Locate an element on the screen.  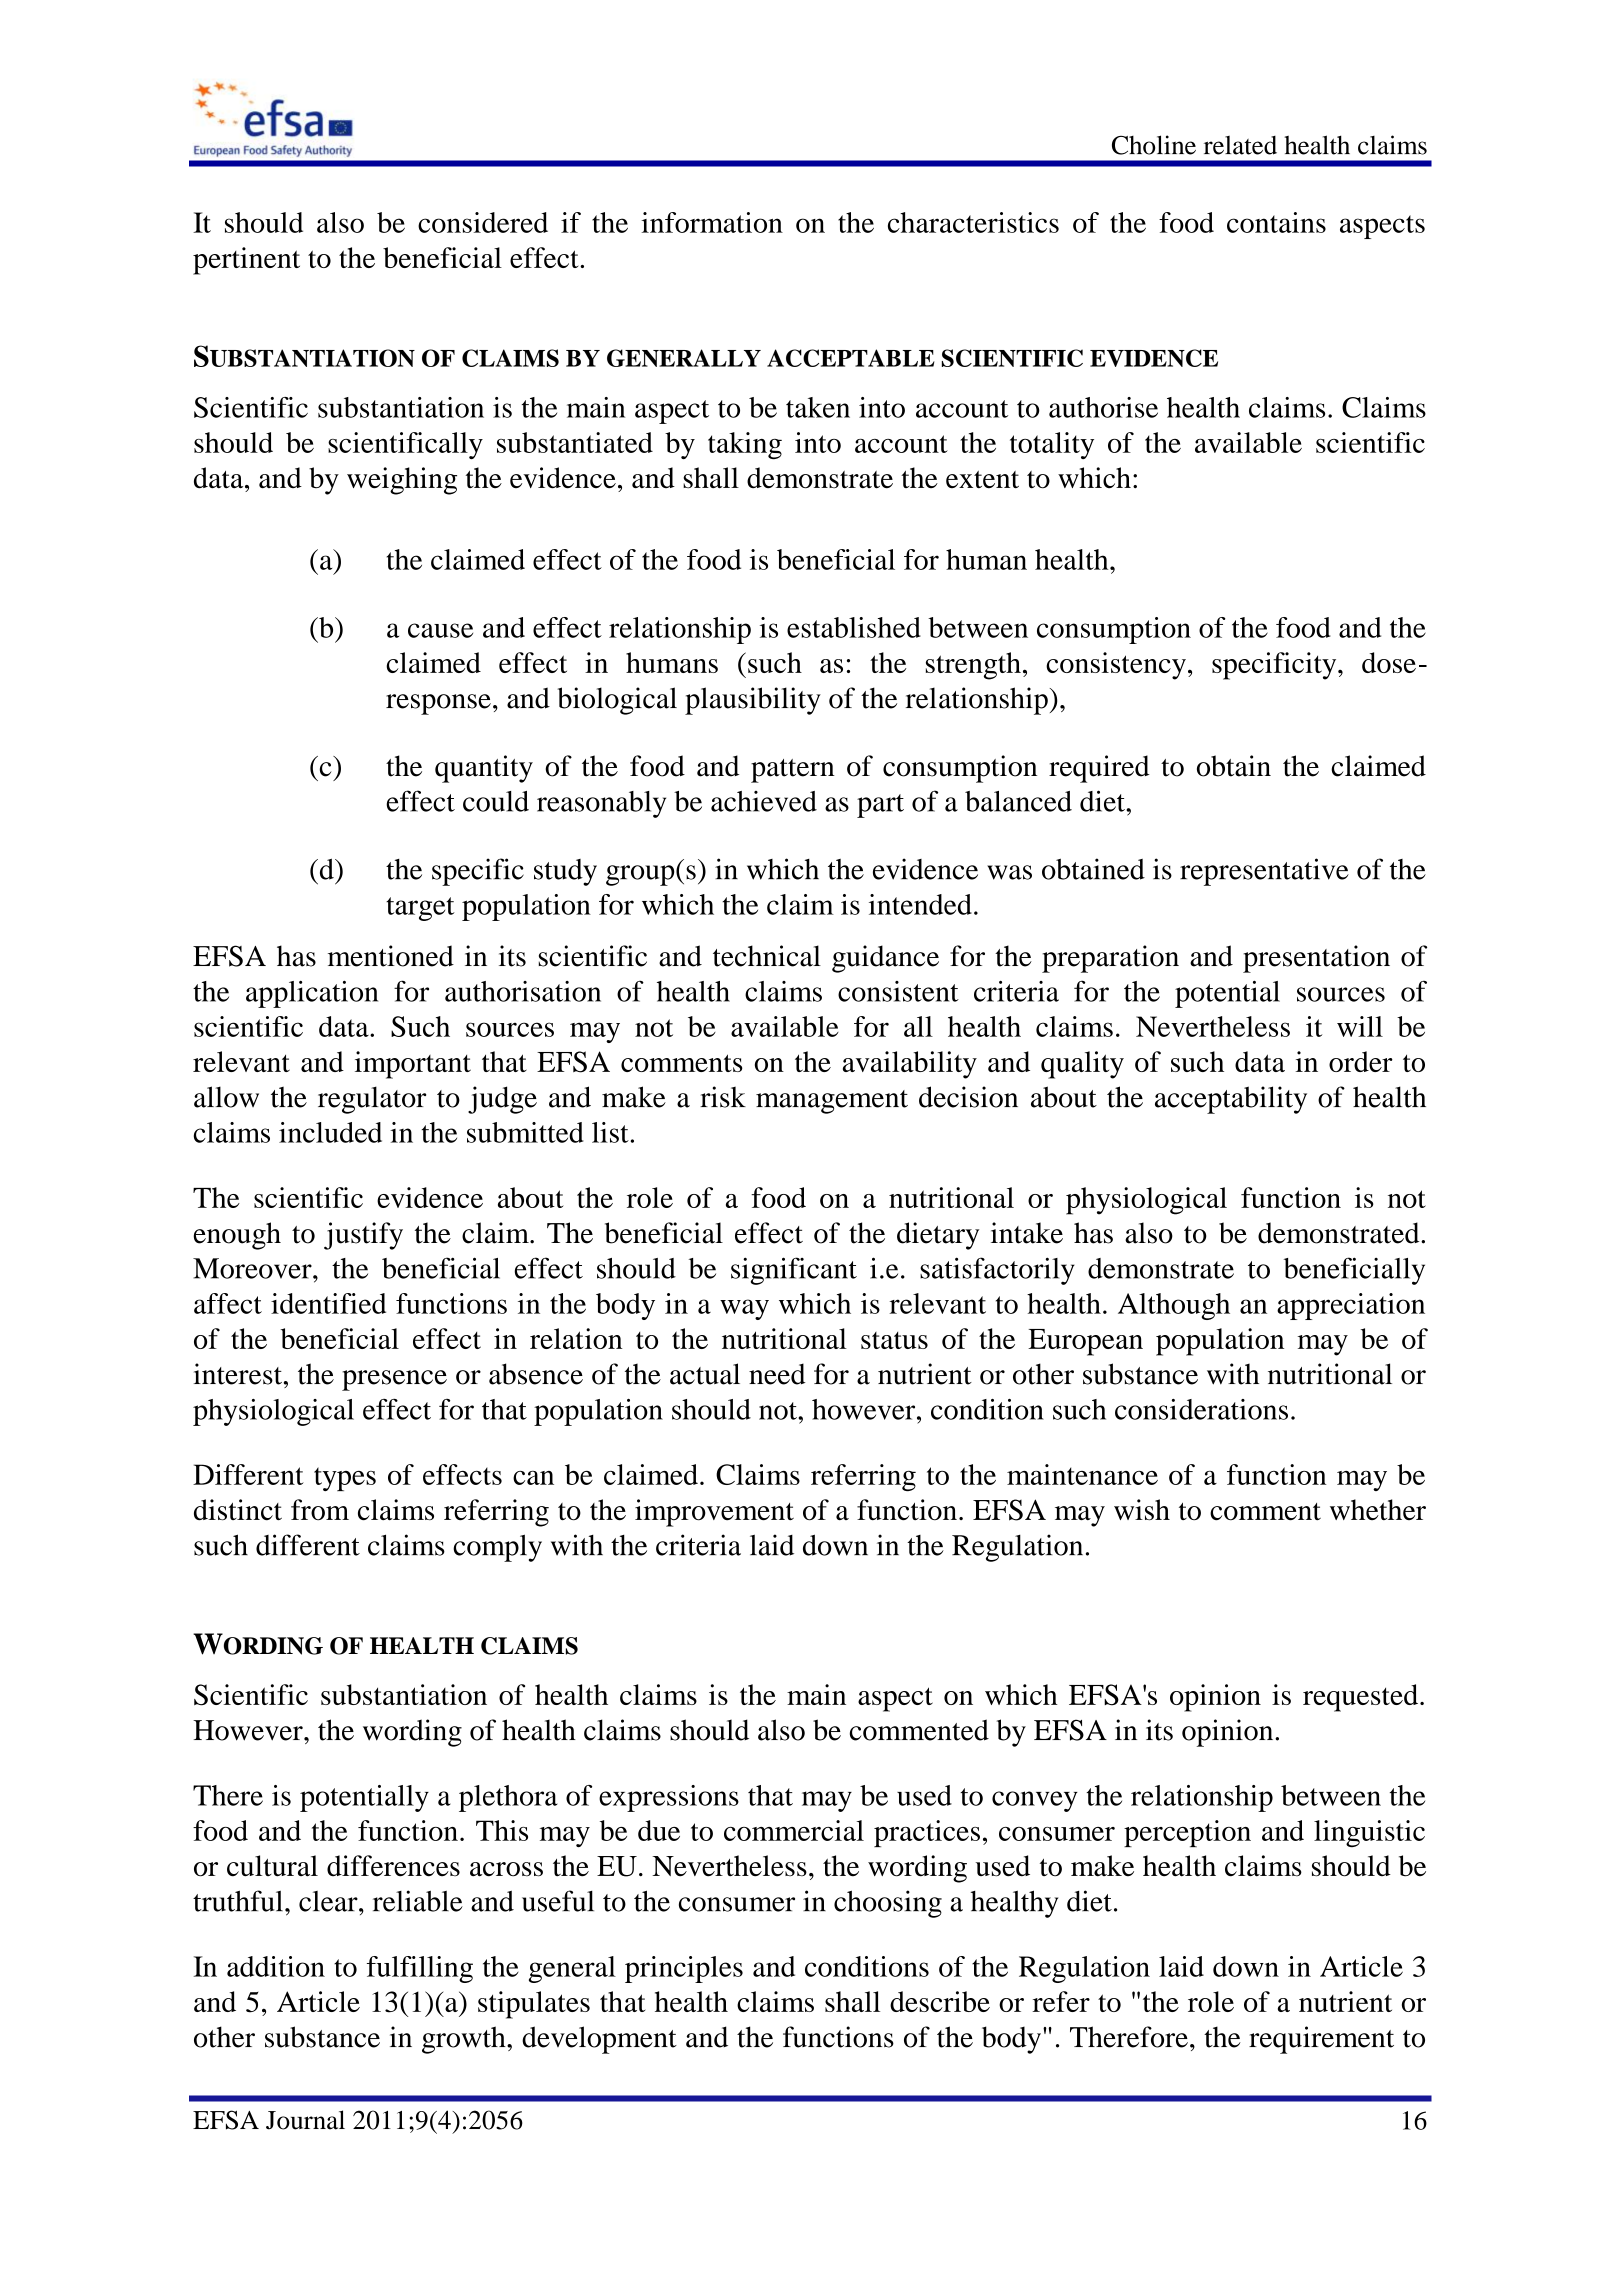
considered is located at coordinates (483, 222).
